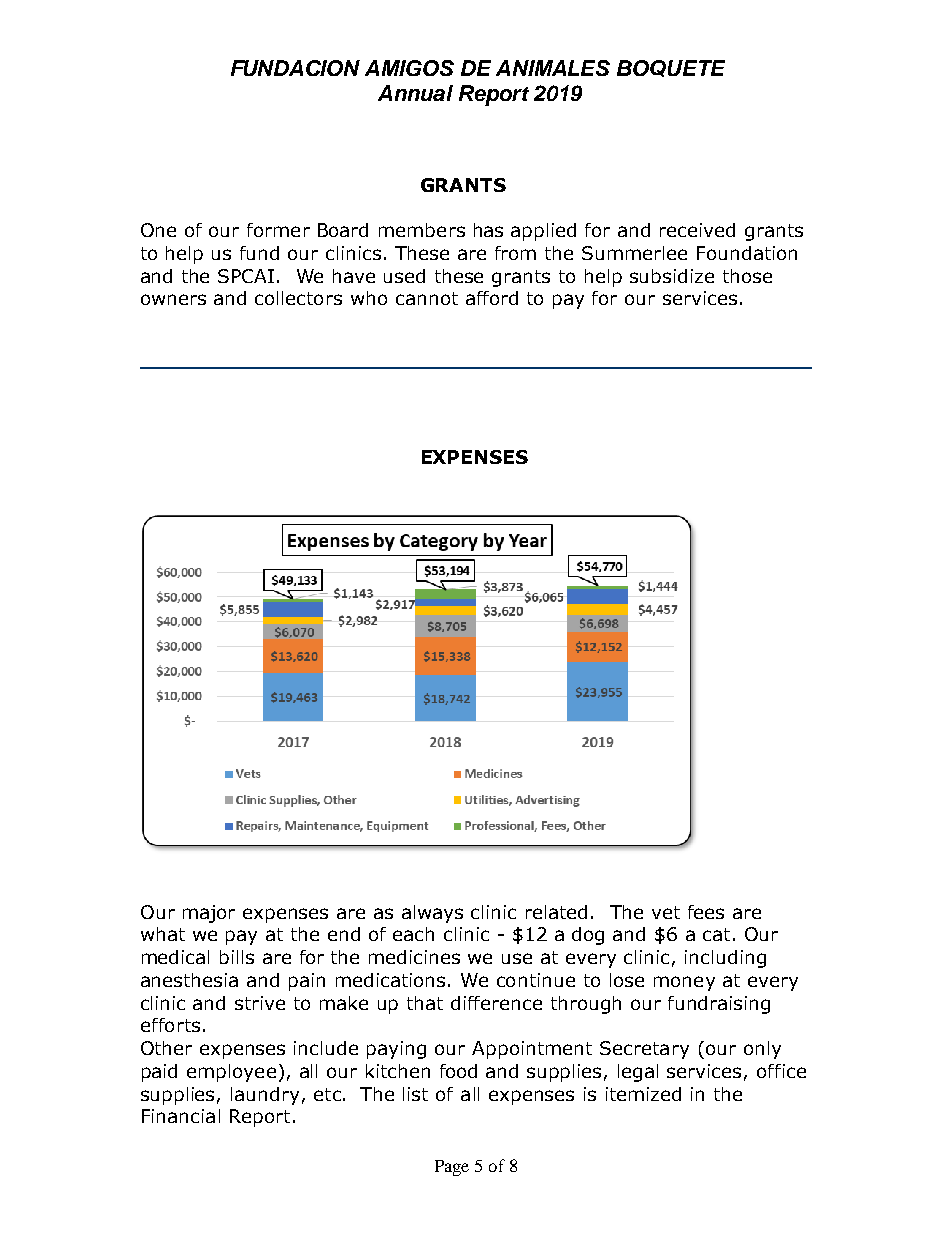  I want to click on laundry, so click(265, 1096).
